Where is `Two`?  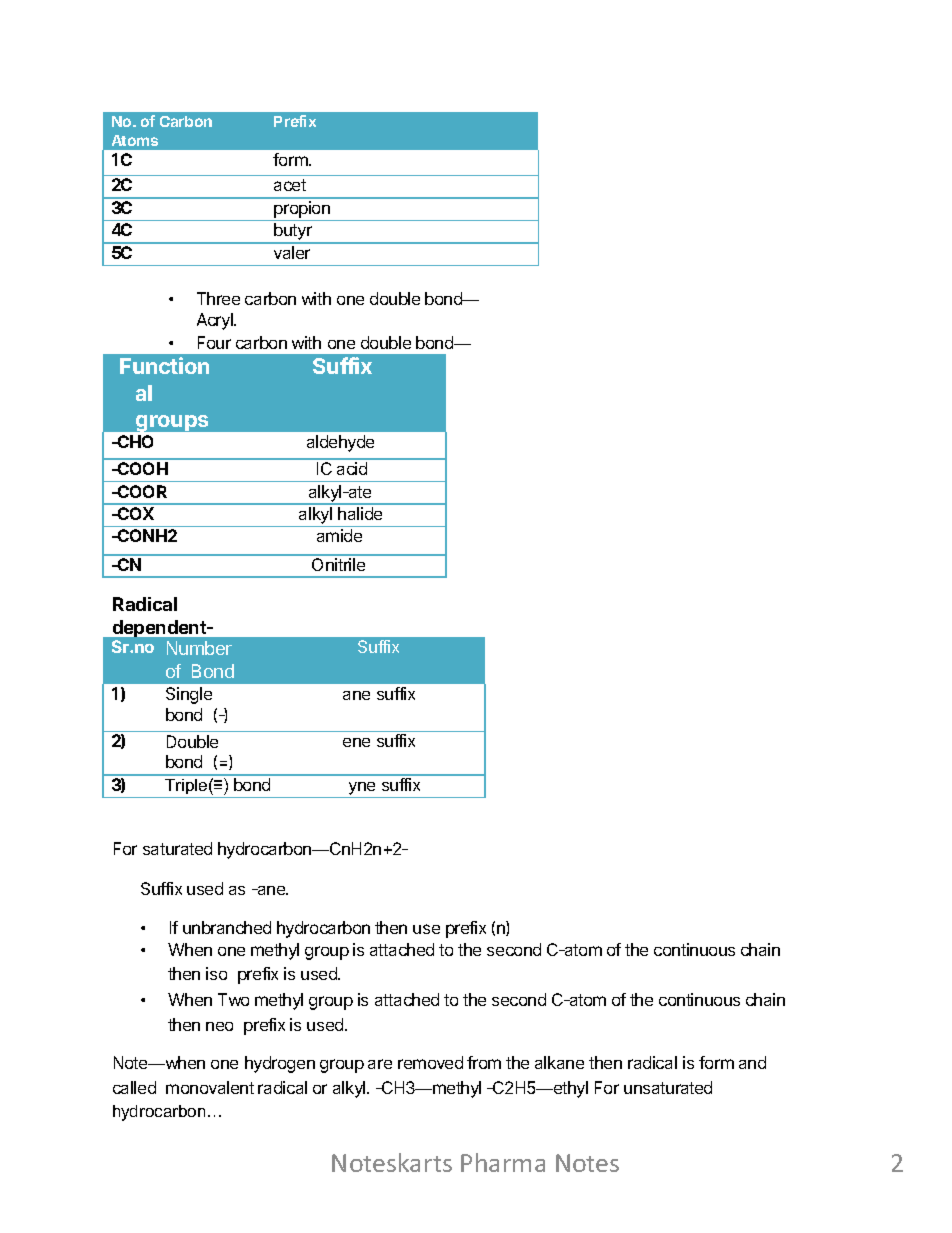
Two is located at coordinates (233, 999).
